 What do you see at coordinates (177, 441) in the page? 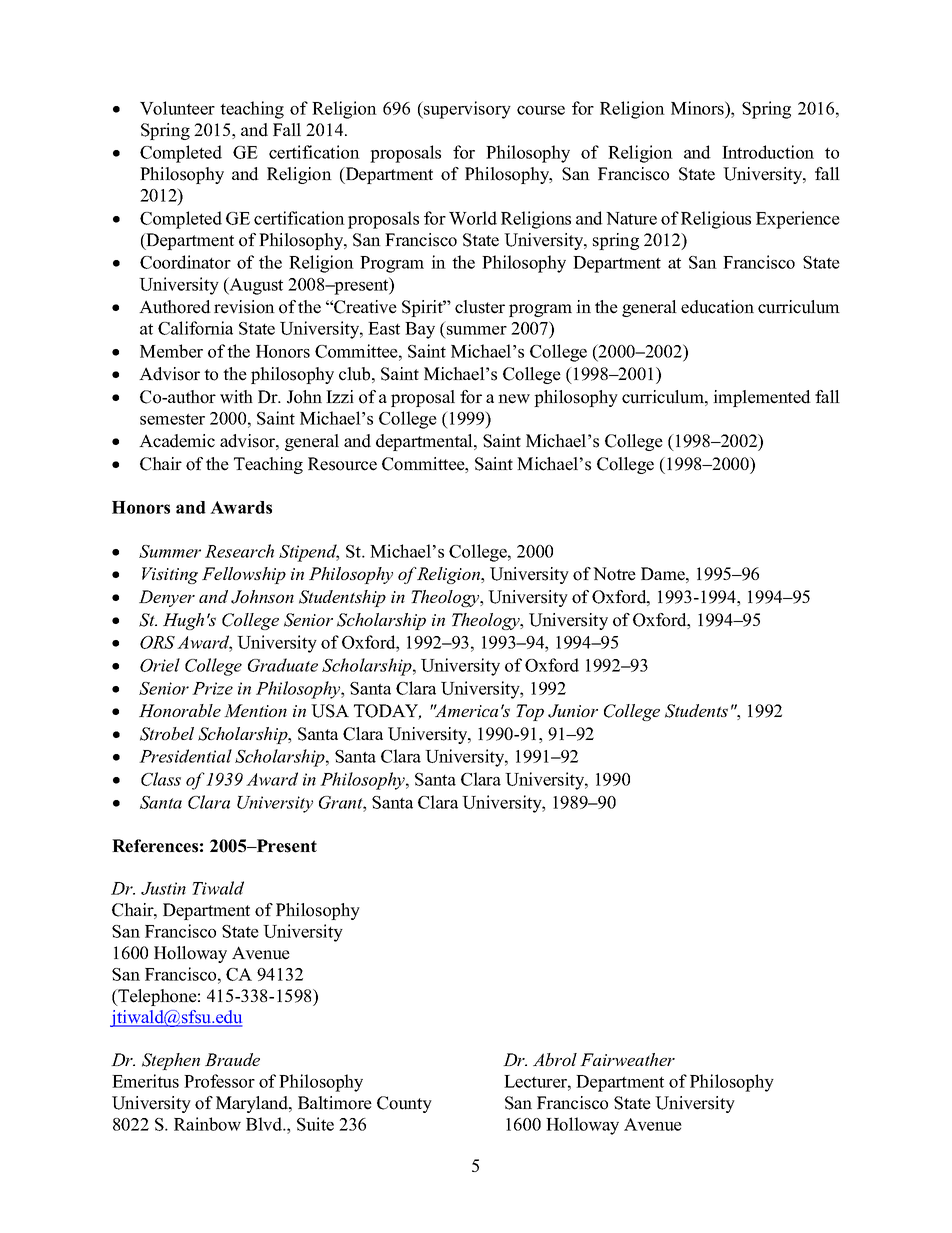
I see `Academic` at bounding box center [177, 441].
